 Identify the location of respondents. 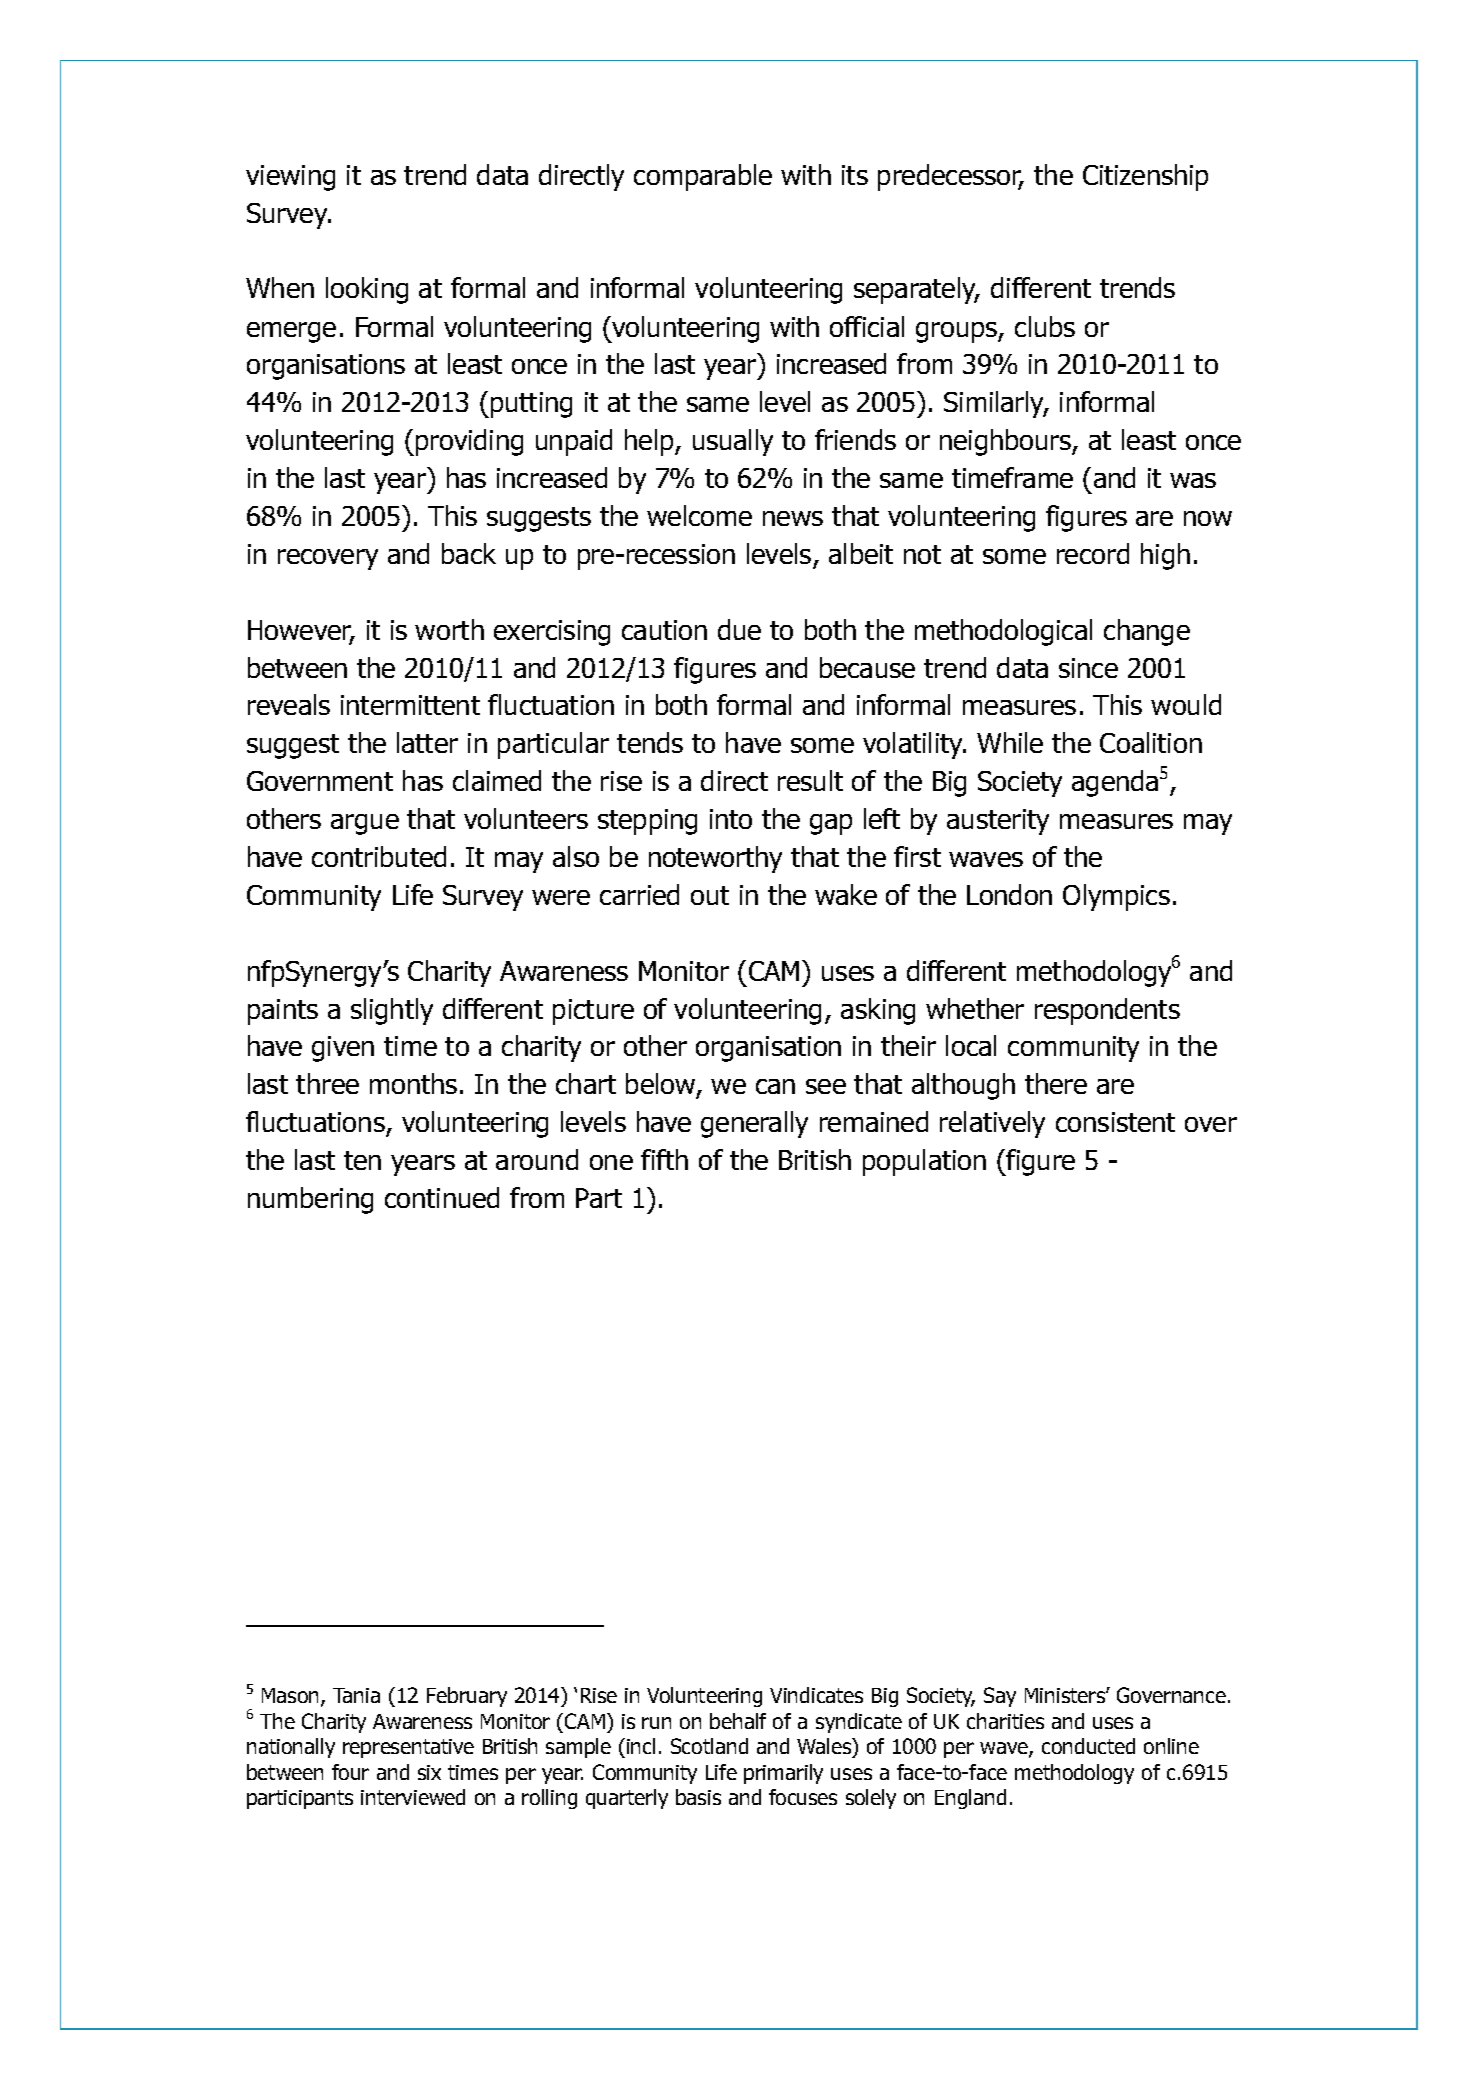
(1107, 1011).
